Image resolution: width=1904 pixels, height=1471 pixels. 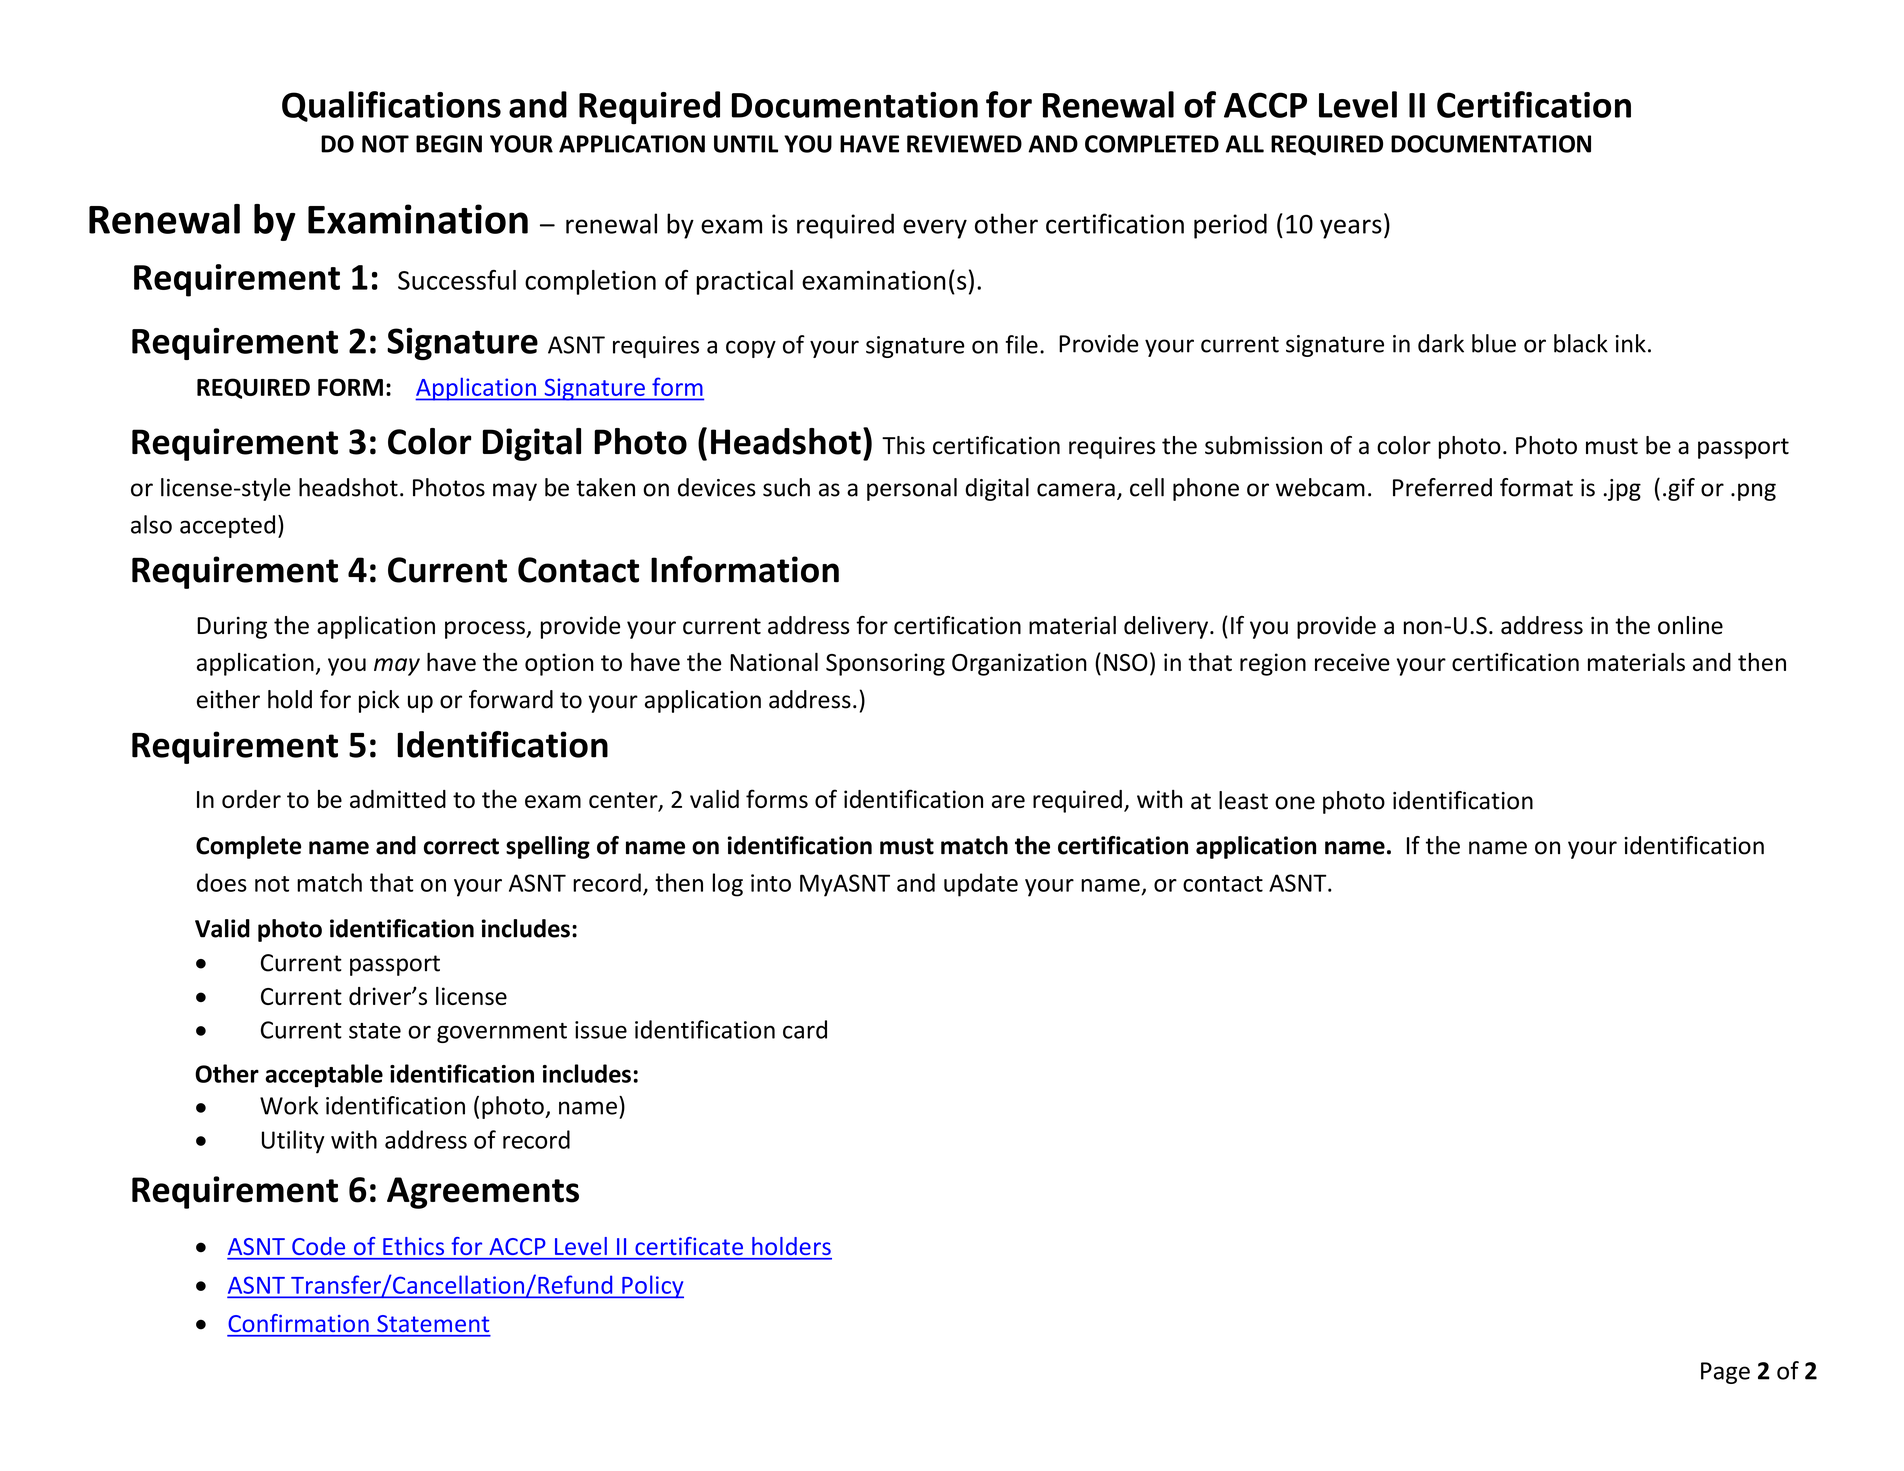 What do you see at coordinates (1008, 801) in the screenshot?
I see `are` at bounding box center [1008, 801].
